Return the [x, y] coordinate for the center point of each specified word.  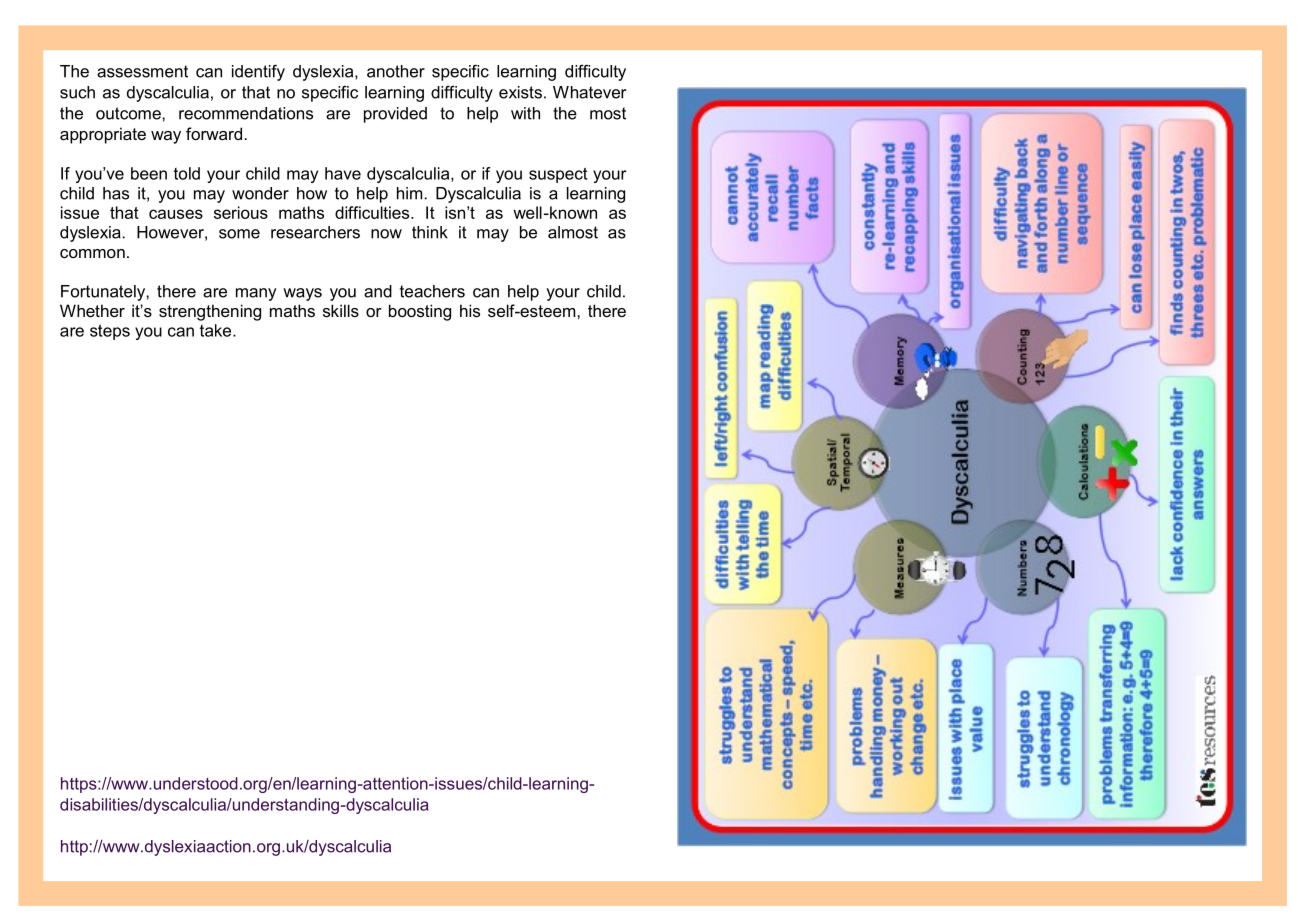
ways [302, 294]
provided [395, 115]
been [149, 173]
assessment [142, 71]
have [343, 173]
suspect [558, 175]
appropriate [103, 135]
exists [520, 92]
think [430, 232]
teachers [432, 291]
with [525, 113]
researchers [315, 232]
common [92, 253]
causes [176, 214]
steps [110, 332]
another [396, 71]
